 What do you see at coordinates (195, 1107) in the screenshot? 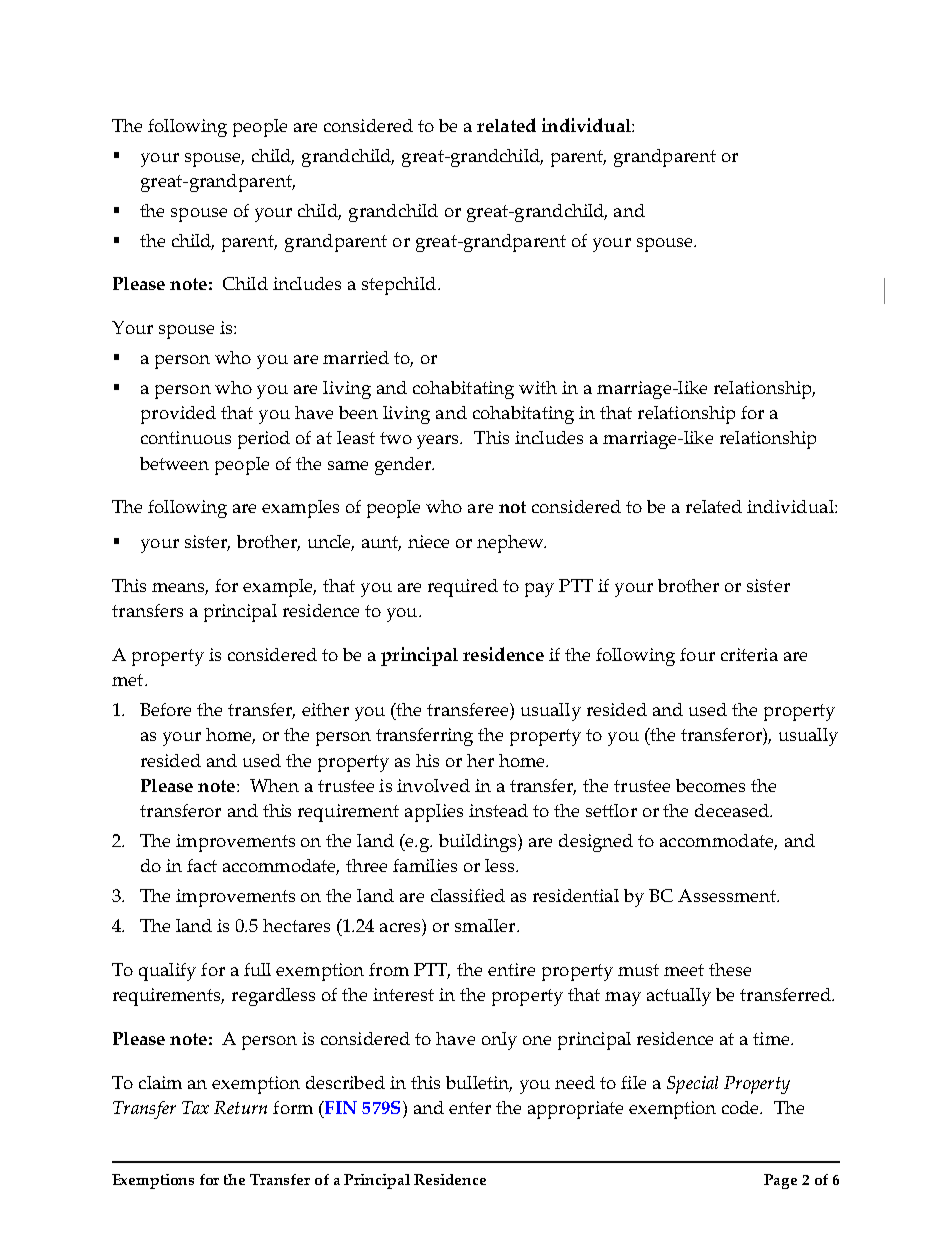
I see `Tax` at bounding box center [195, 1107].
